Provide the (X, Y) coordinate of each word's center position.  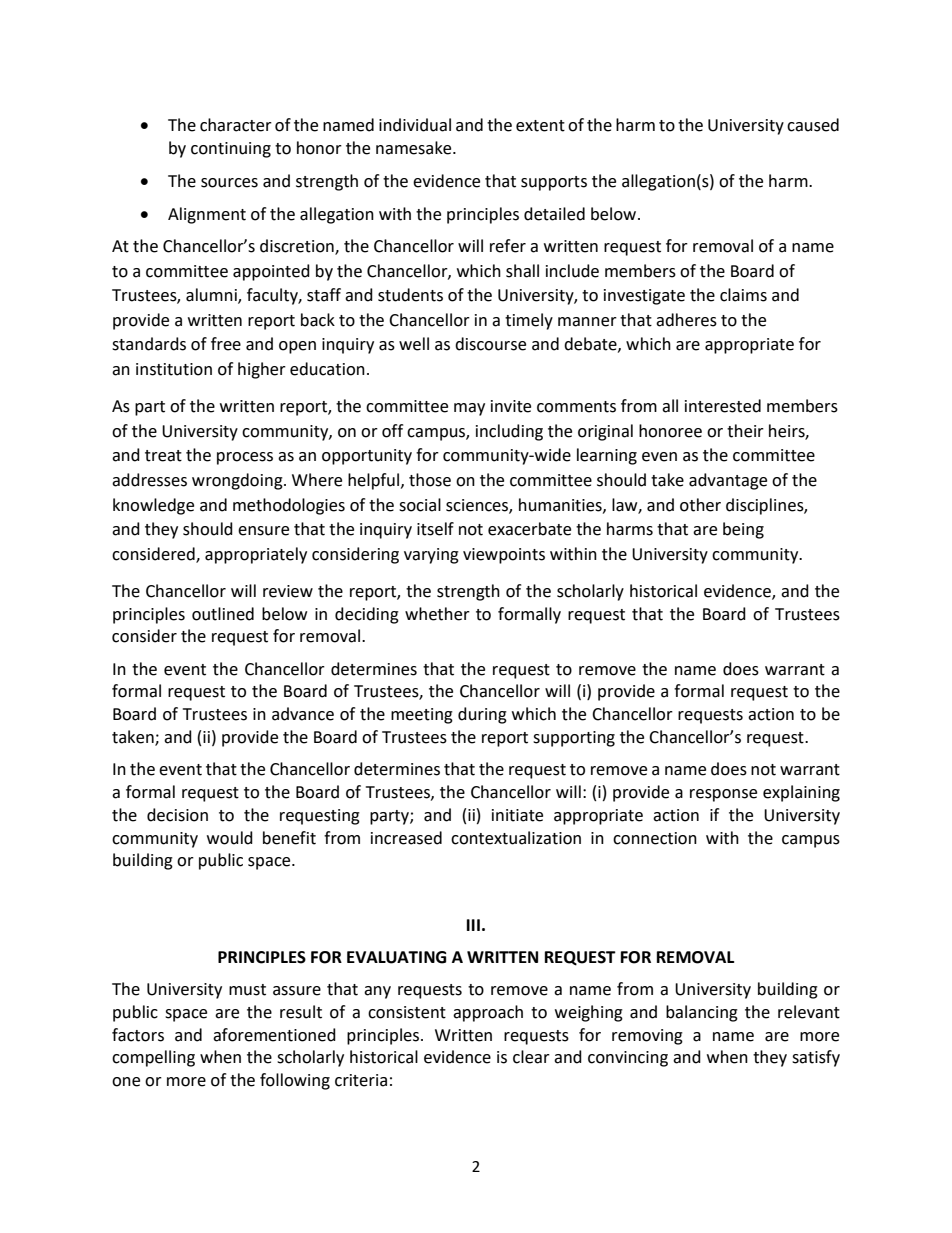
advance (303, 714)
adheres (686, 320)
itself (435, 529)
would (230, 838)
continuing (231, 150)
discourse (490, 344)
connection (655, 838)
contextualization (516, 838)
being (743, 530)
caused (813, 125)
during (482, 715)
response (723, 795)
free (226, 344)
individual (415, 125)
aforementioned (274, 1035)
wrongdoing (238, 481)
